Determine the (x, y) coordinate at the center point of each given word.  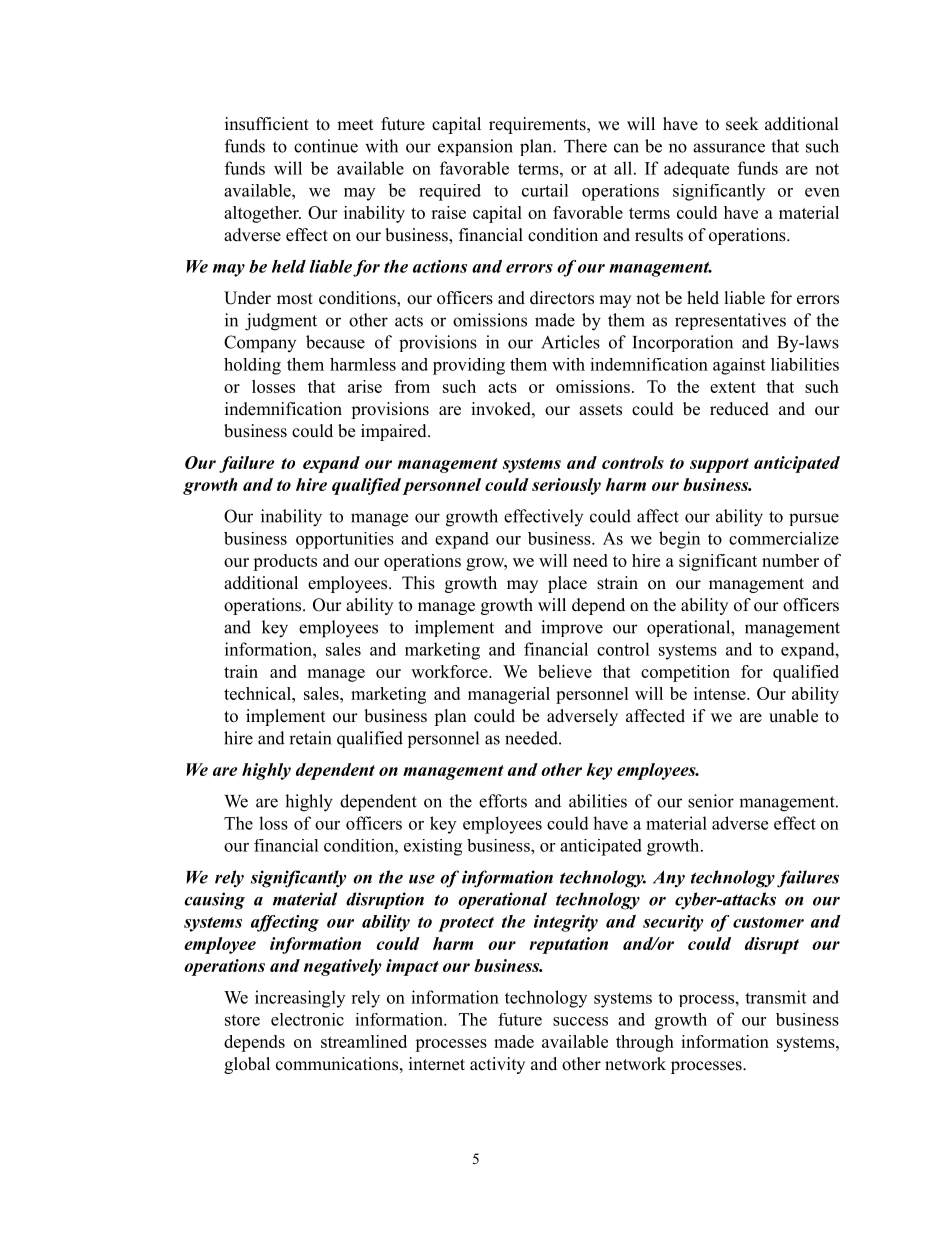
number (790, 560)
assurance (729, 148)
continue (326, 146)
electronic (307, 1019)
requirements (538, 125)
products (285, 562)
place (567, 584)
